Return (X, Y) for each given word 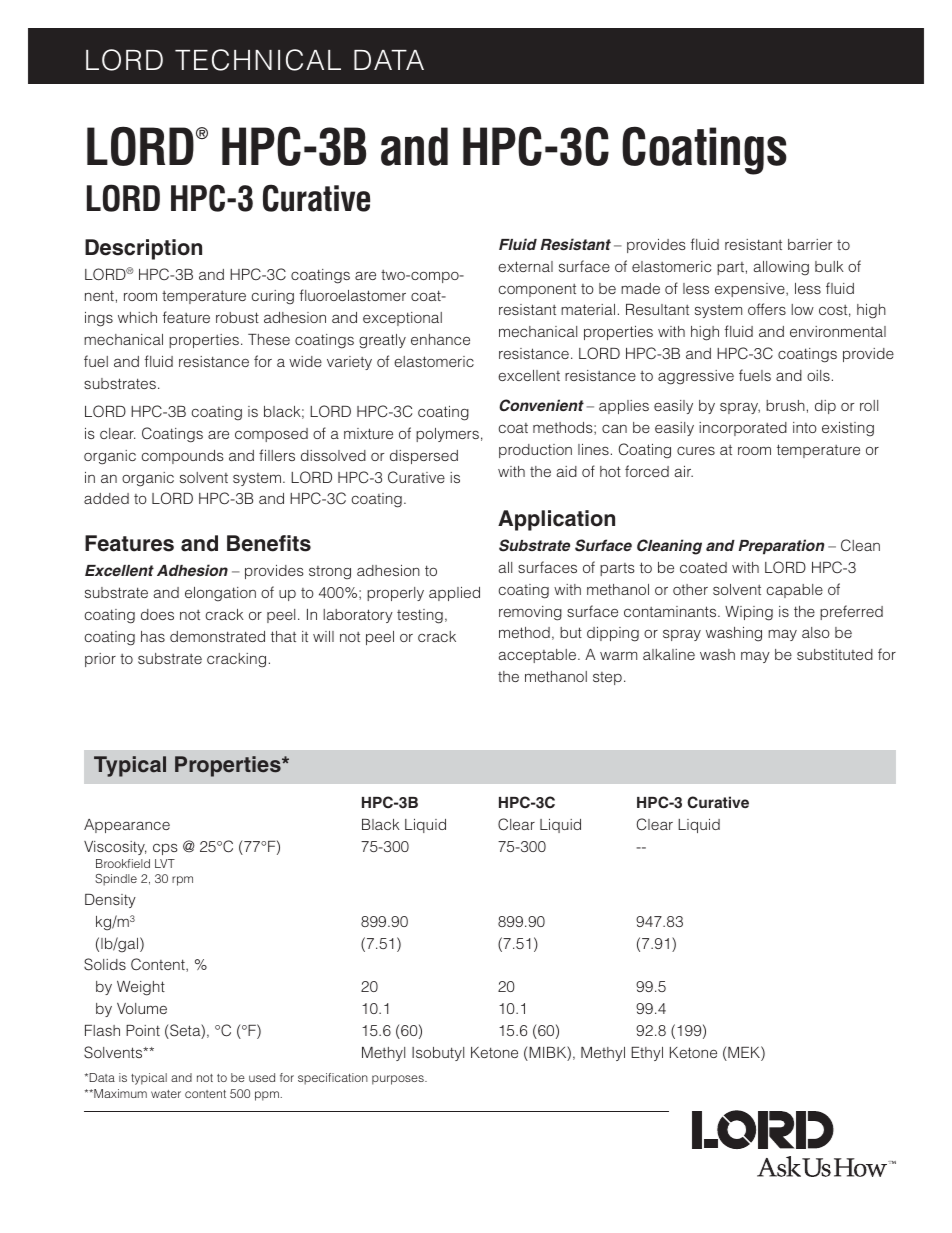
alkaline (669, 654)
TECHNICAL (258, 60)
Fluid (518, 244)
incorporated (743, 429)
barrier (810, 244)
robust (237, 317)
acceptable (539, 656)
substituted (835, 654)
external (525, 266)
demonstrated (217, 636)
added (106, 498)
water (166, 1094)
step (607, 678)
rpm (182, 881)
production (535, 451)
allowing (781, 268)
